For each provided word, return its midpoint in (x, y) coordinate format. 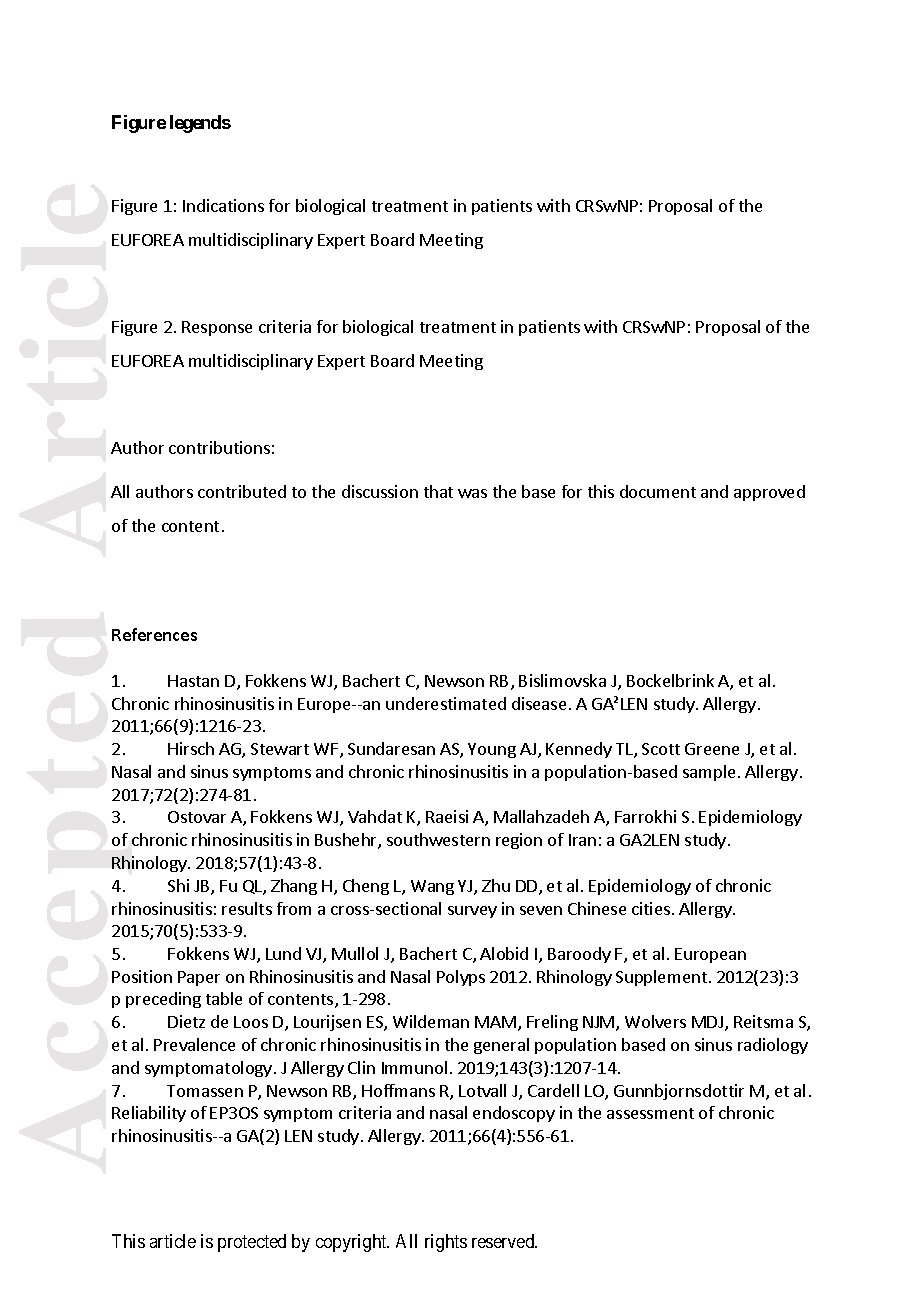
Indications (223, 205)
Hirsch (191, 748)
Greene (712, 749)
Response (217, 328)
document (658, 491)
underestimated (446, 703)
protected (252, 1243)
